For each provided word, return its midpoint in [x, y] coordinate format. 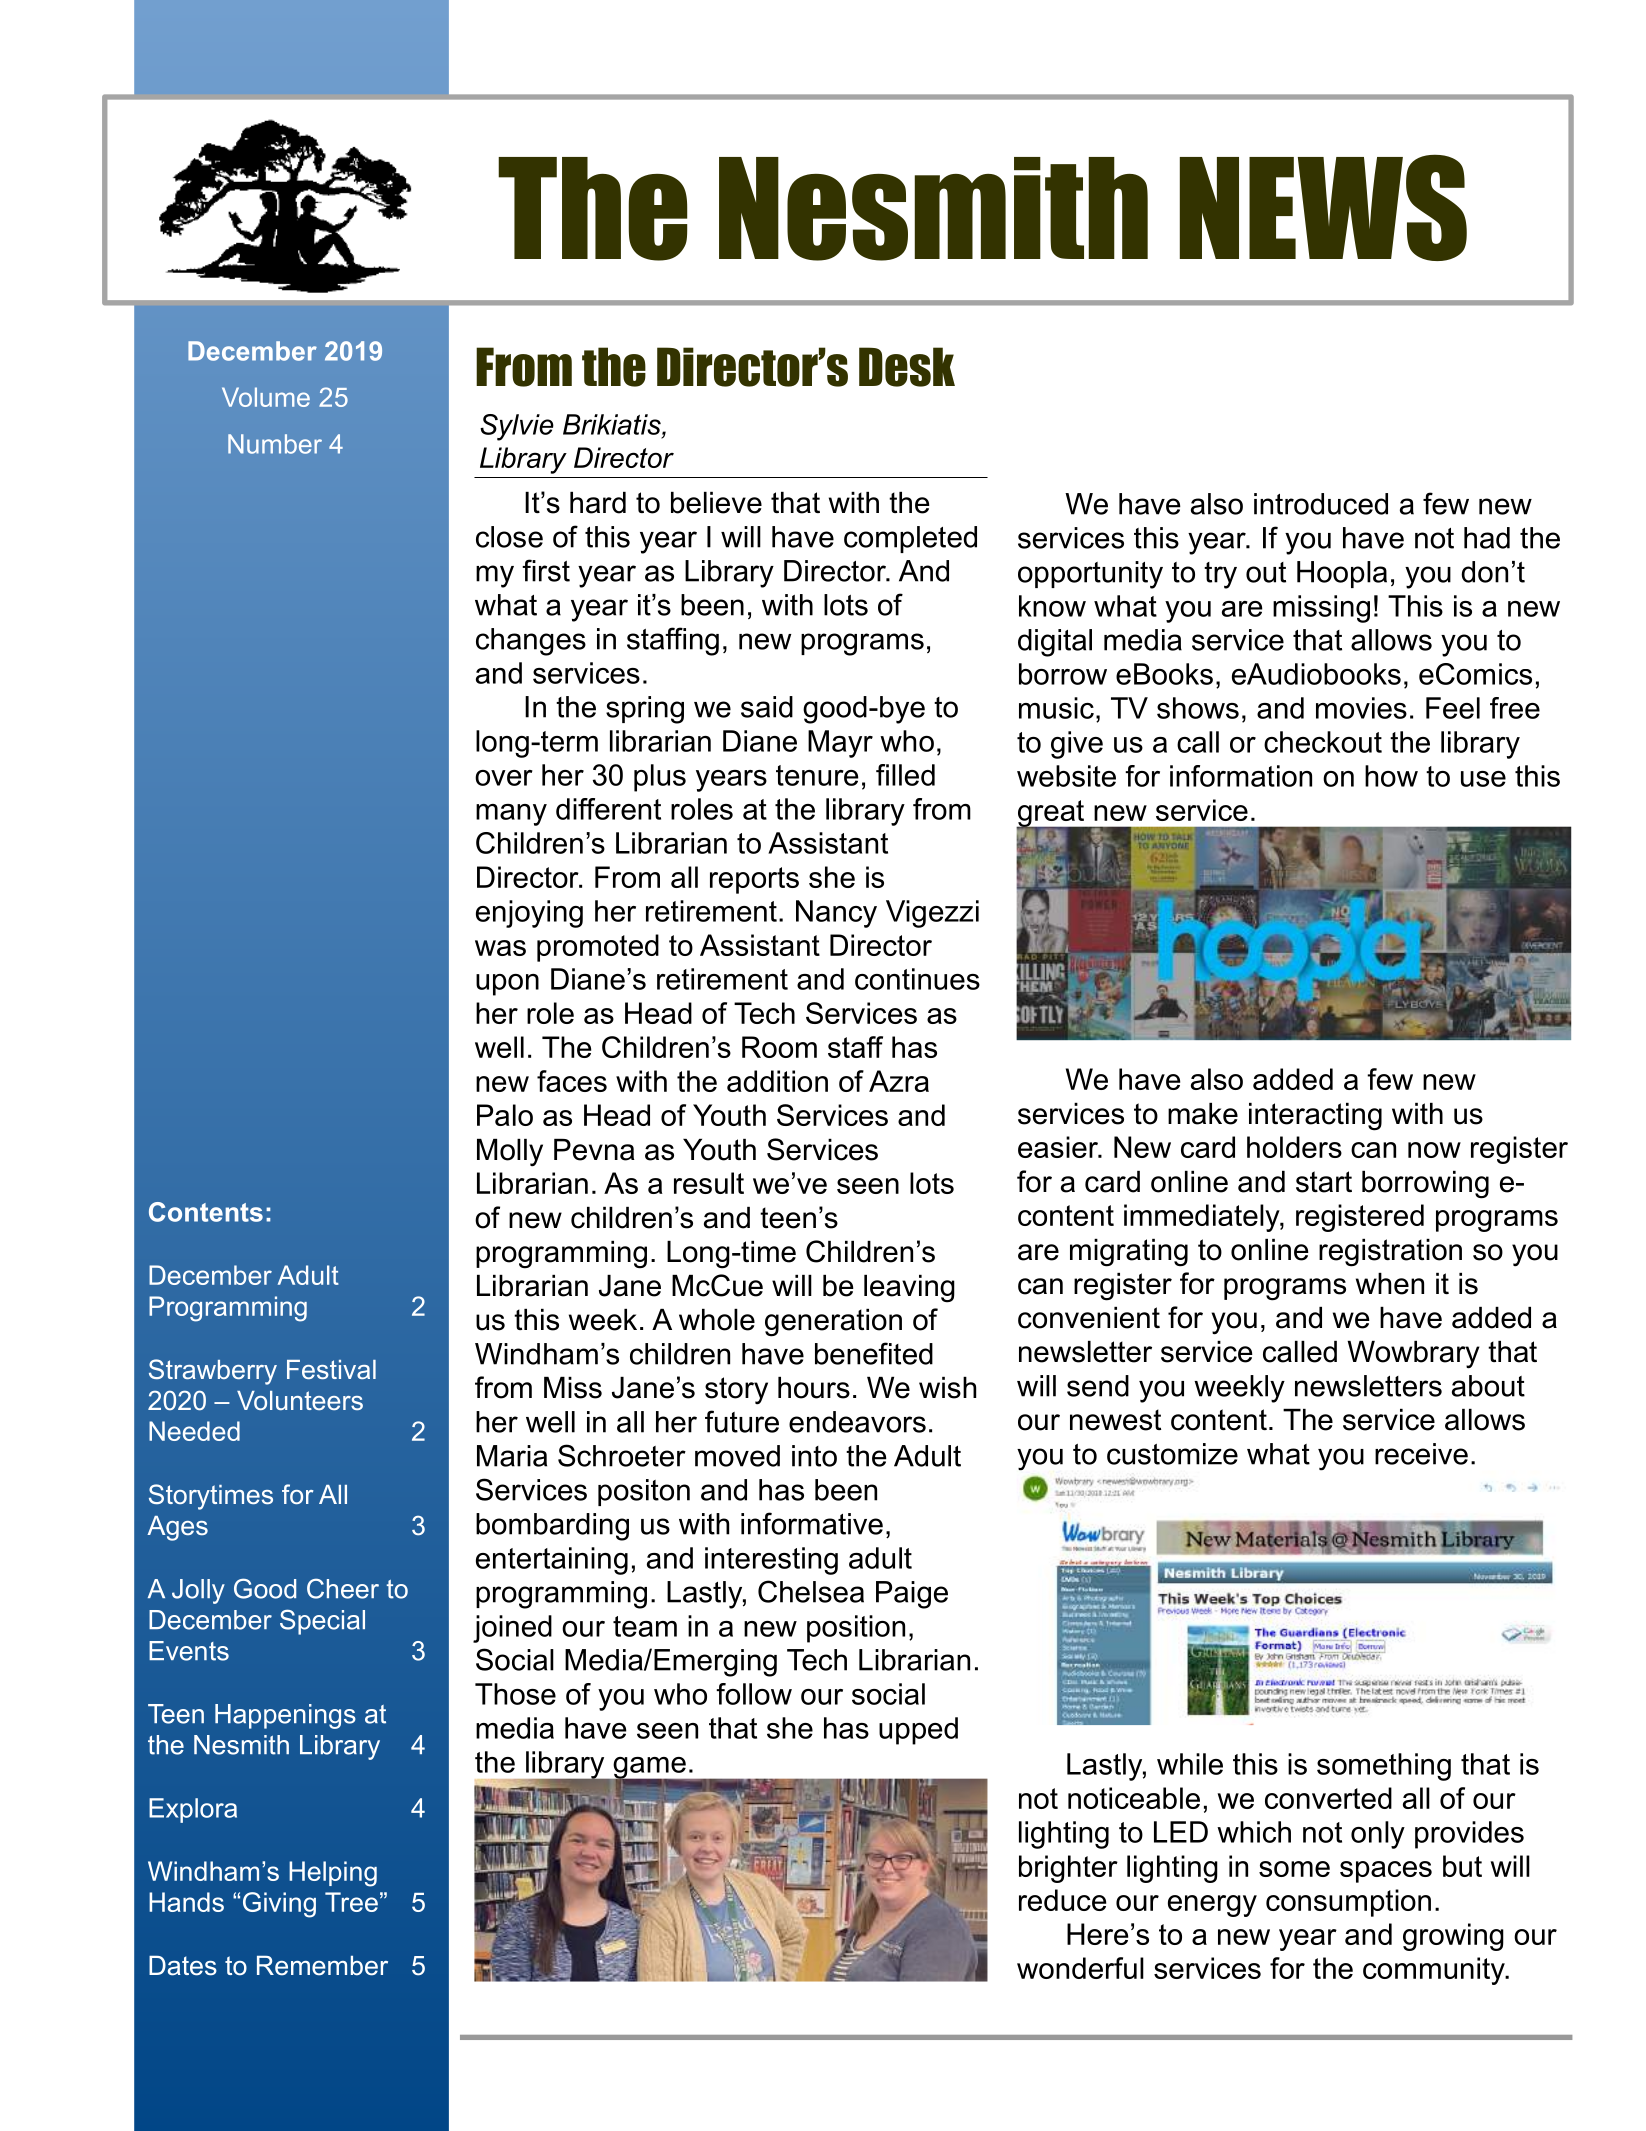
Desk [907, 367]
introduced [1321, 504]
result [709, 1183]
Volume [266, 397]
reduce [1062, 1900]
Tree [351, 1902]
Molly [510, 1153]
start [1324, 1182]
